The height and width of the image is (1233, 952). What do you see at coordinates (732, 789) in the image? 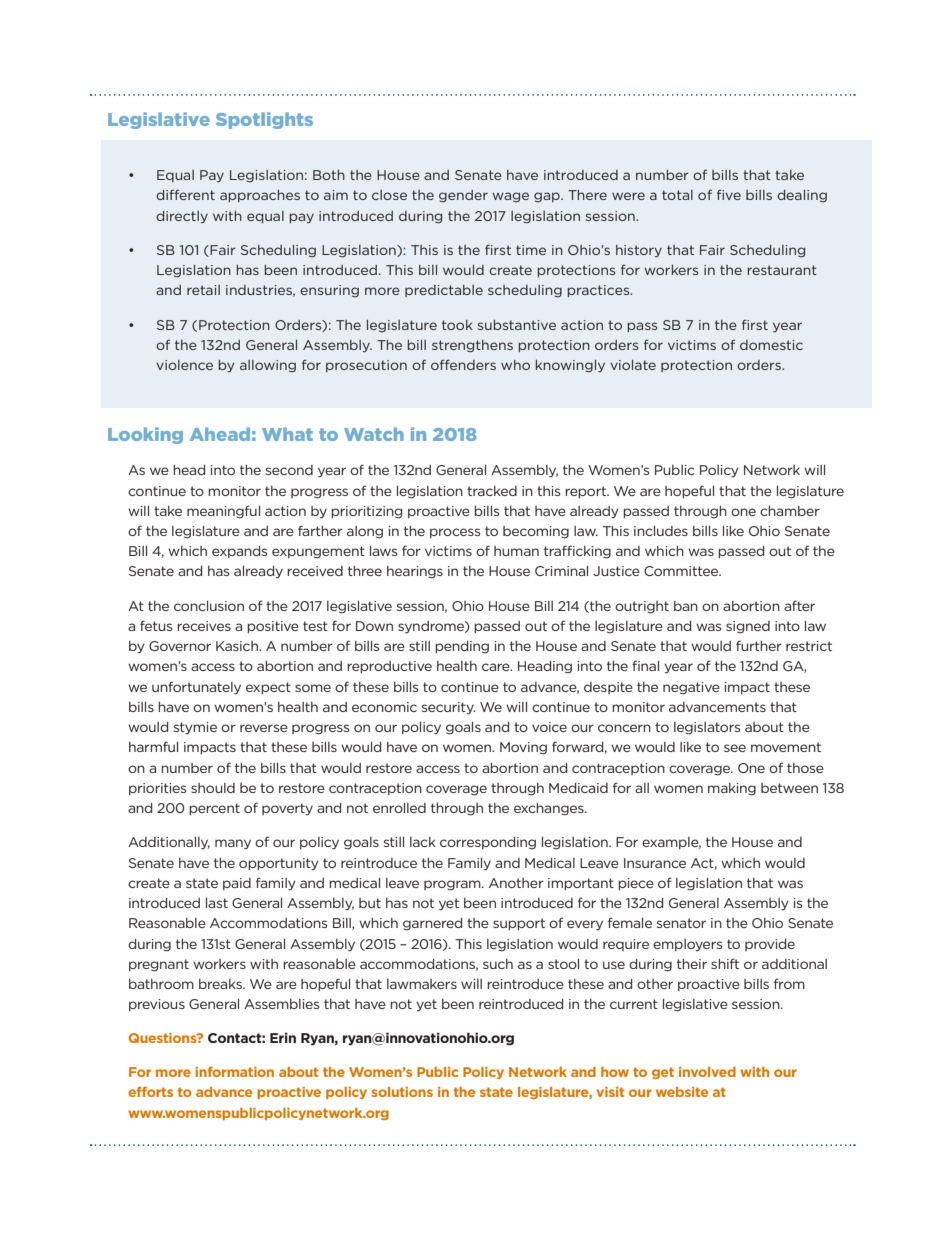
I see `making` at bounding box center [732, 789].
